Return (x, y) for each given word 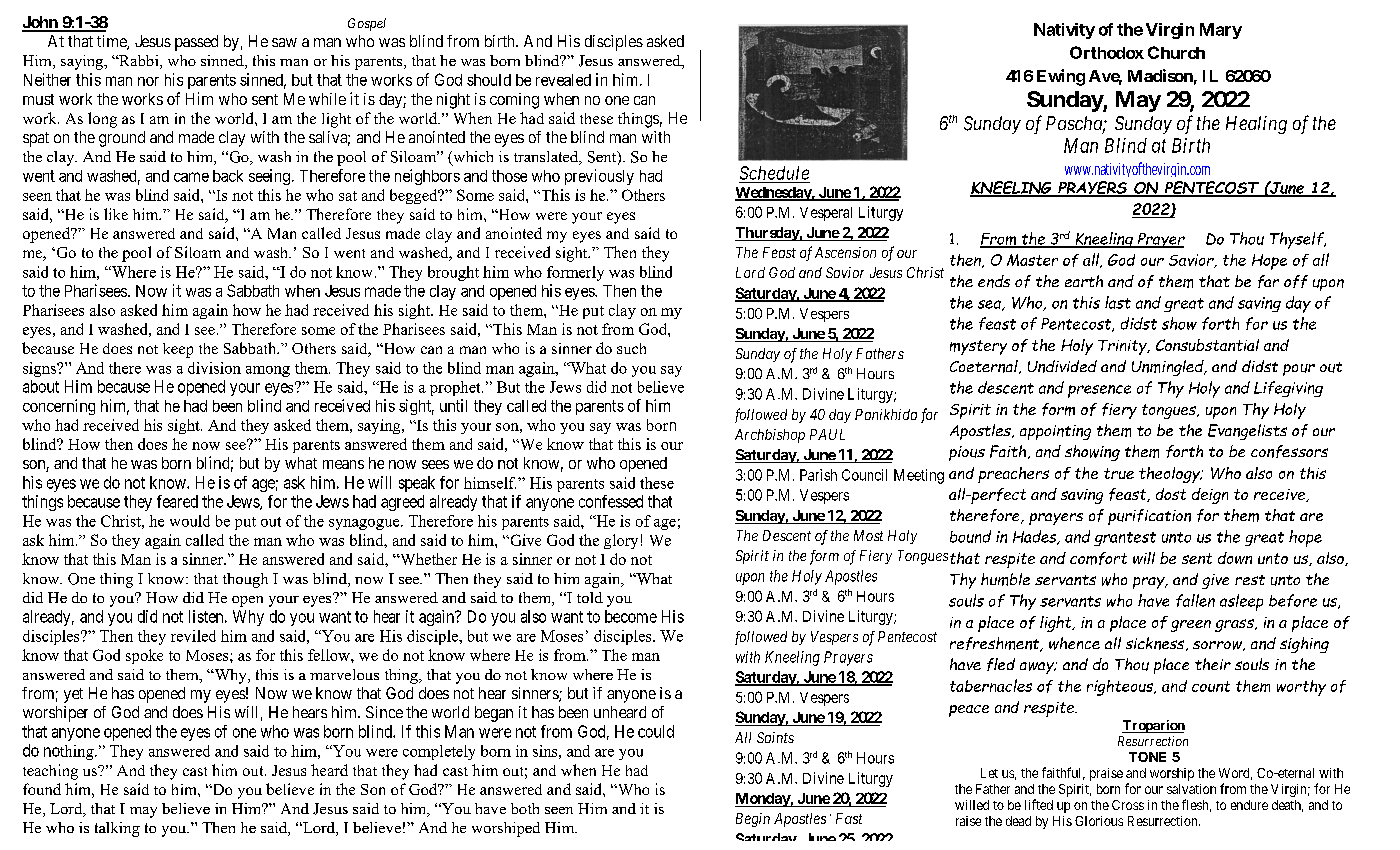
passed (196, 43)
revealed (563, 80)
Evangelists (1247, 432)
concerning (59, 407)
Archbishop (770, 436)
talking (117, 829)
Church (1176, 52)
